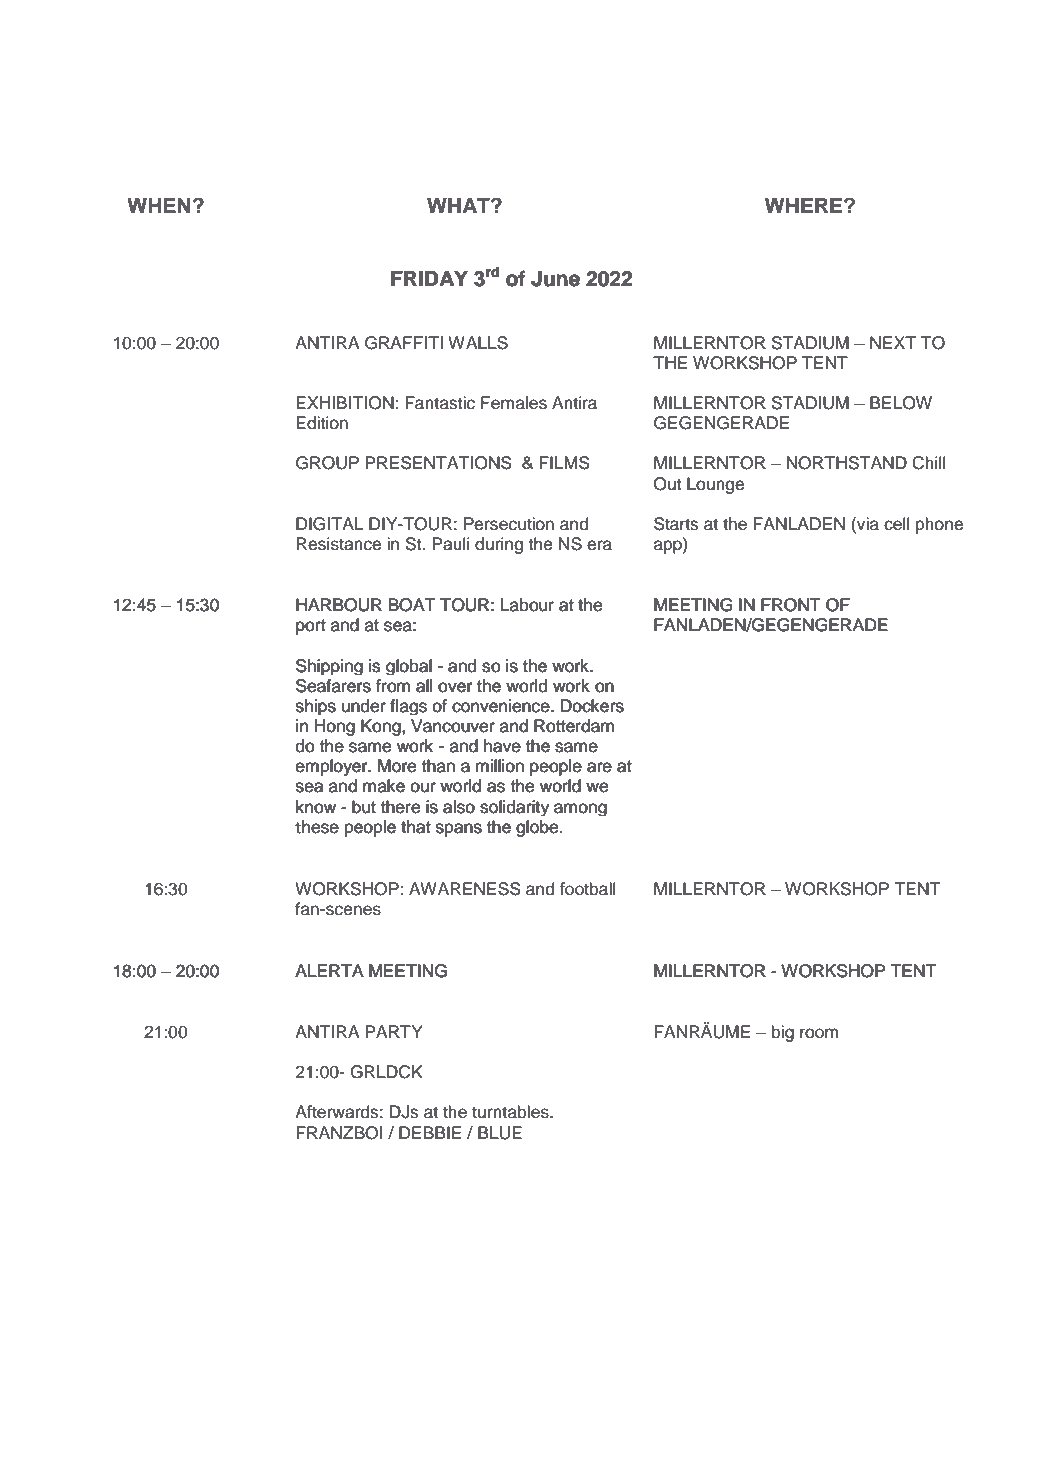 The height and width of the screenshot is (1474, 1042). Describe the element at coordinates (327, 463) in the screenshot. I see `GROUP` at that location.
